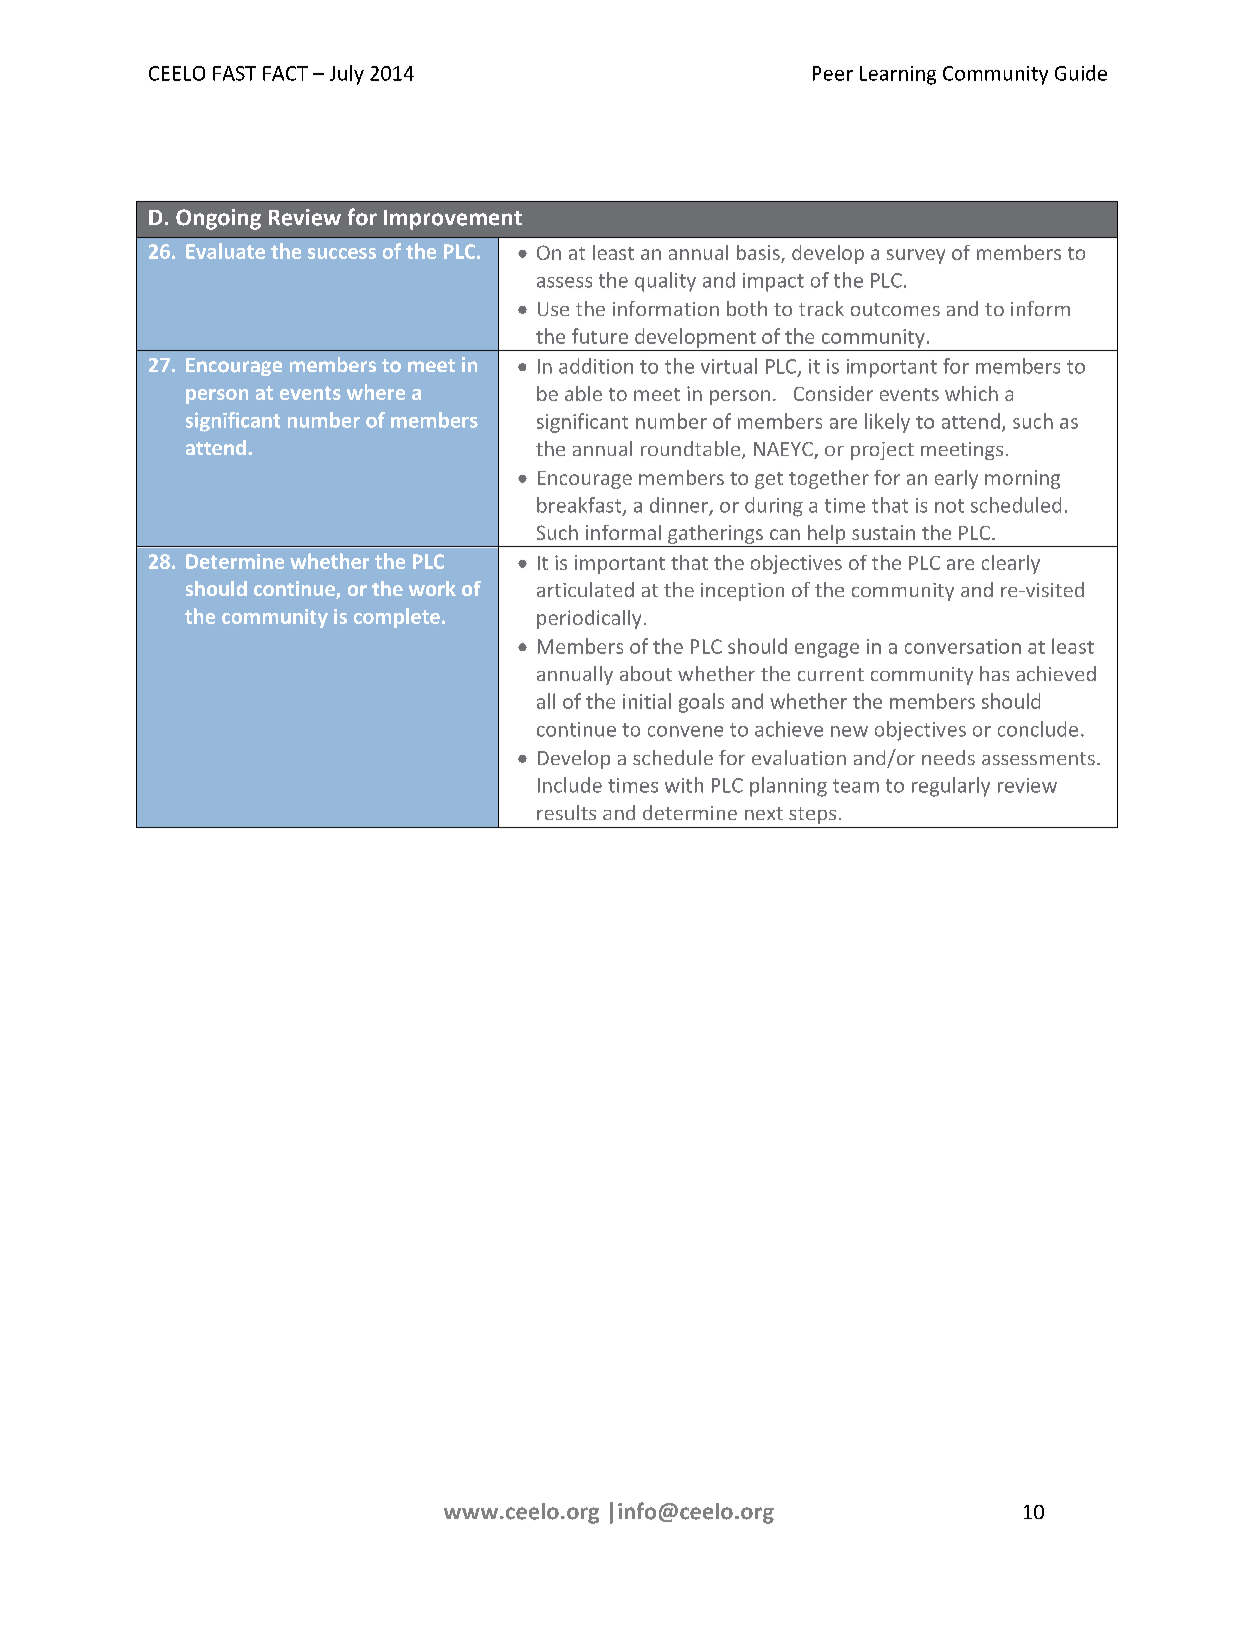 This screenshot has height=1625, width=1256. What do you see at coordinates (376, 392) in the screenshot?
I see `where` at bounding box center [376, 392].
